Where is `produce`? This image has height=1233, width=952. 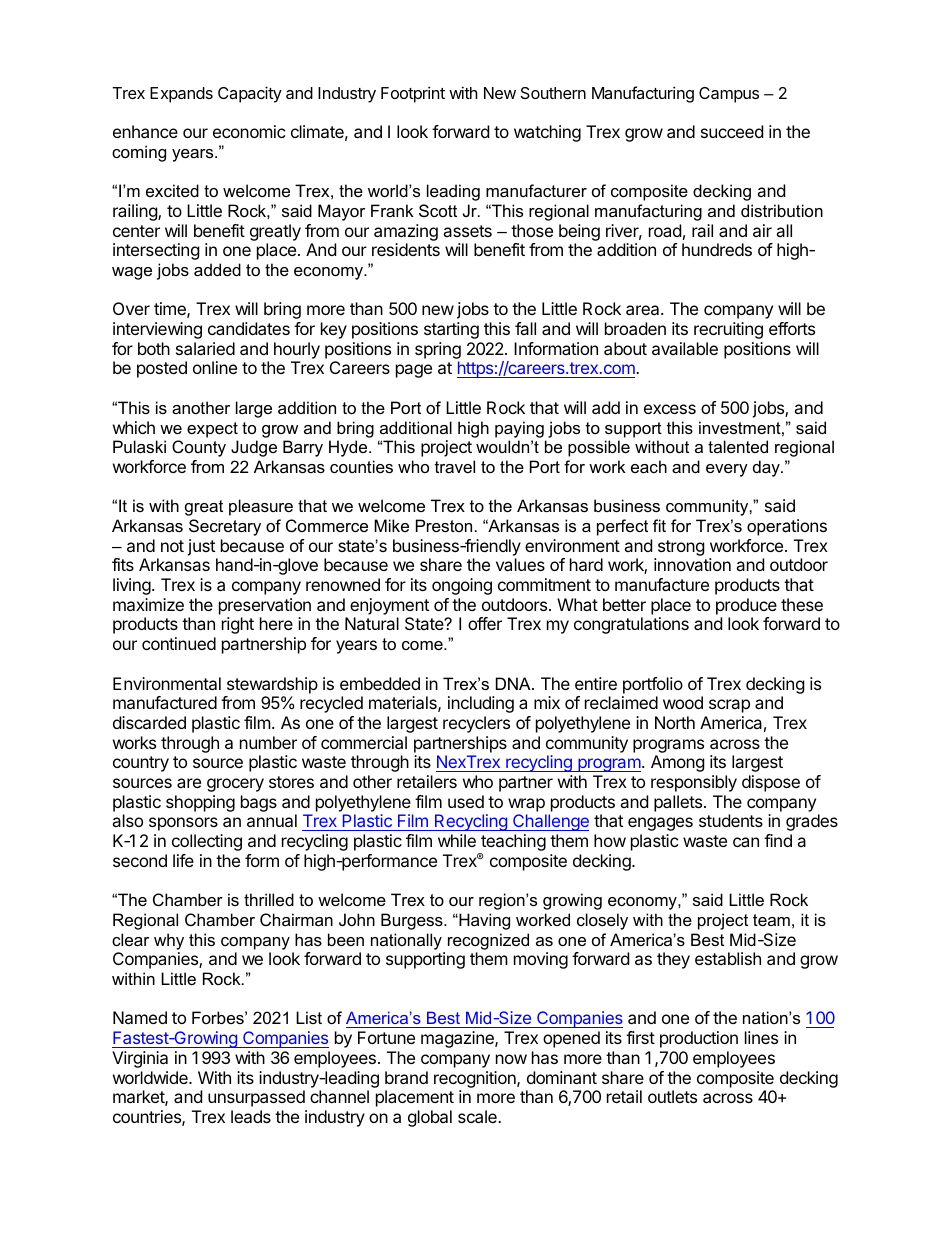
produce is located at coordinates (746, 606).
